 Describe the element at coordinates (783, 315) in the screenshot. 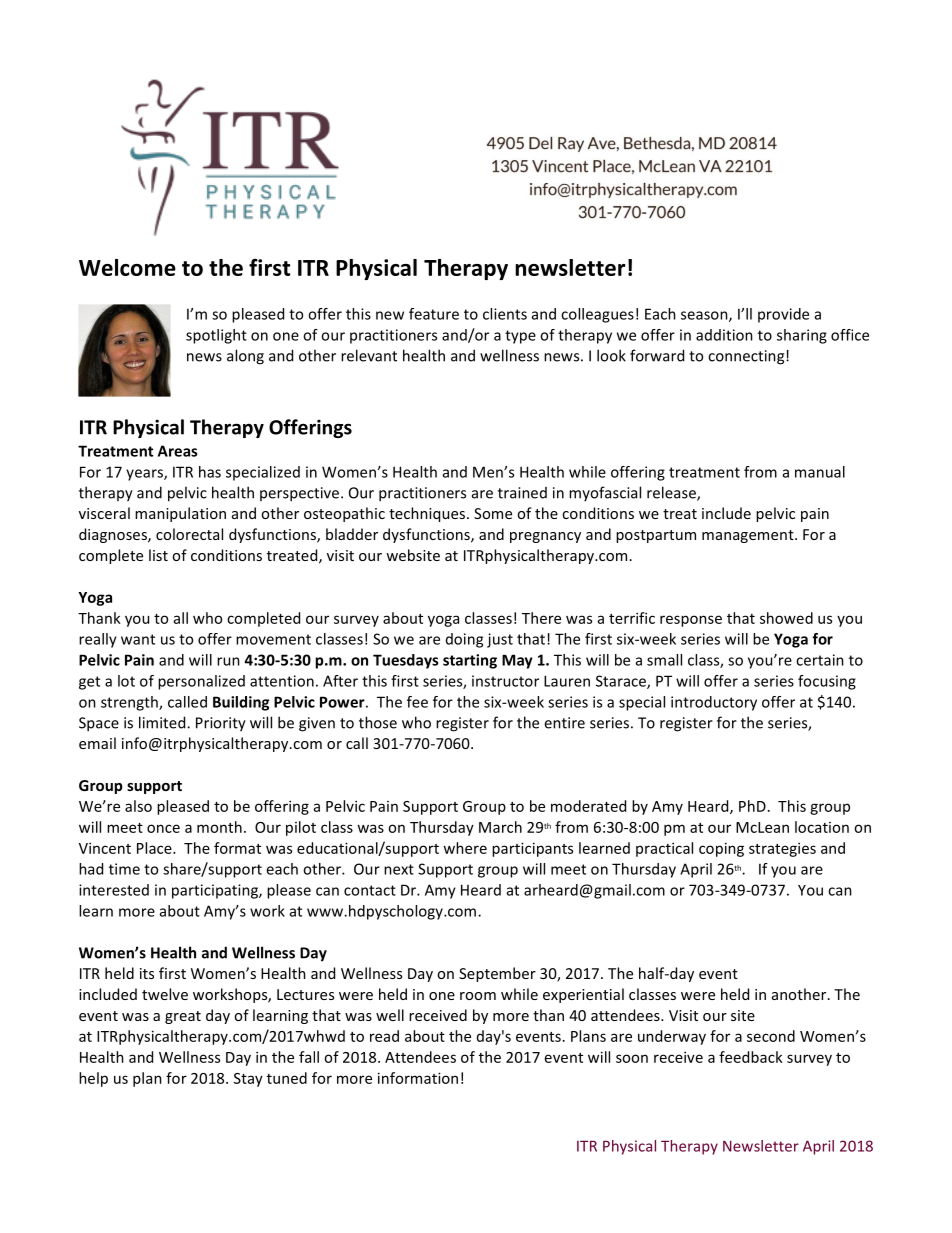

I see `provide` at that location.
